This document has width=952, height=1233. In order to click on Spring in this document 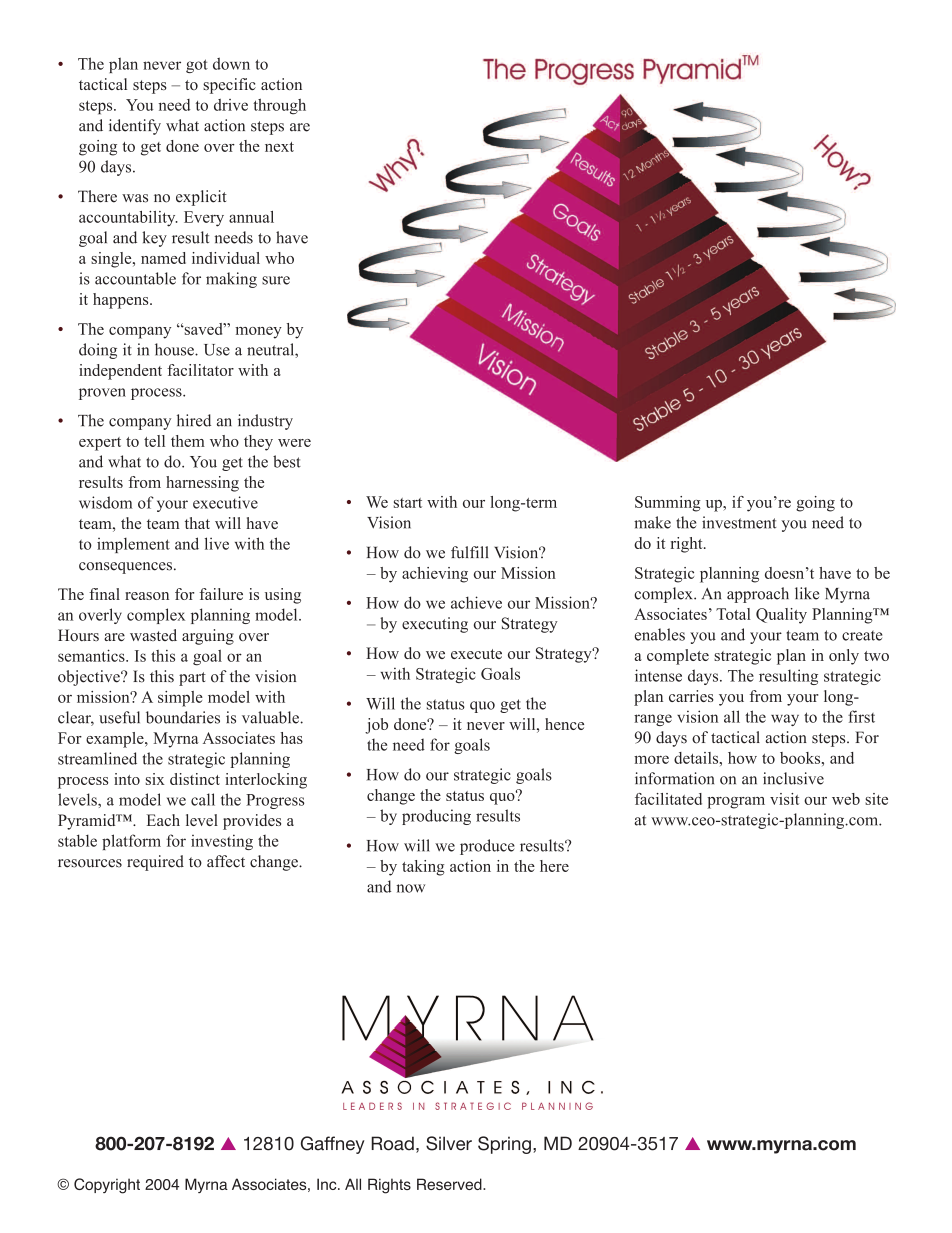, I will do `click(504, 1145)`.
